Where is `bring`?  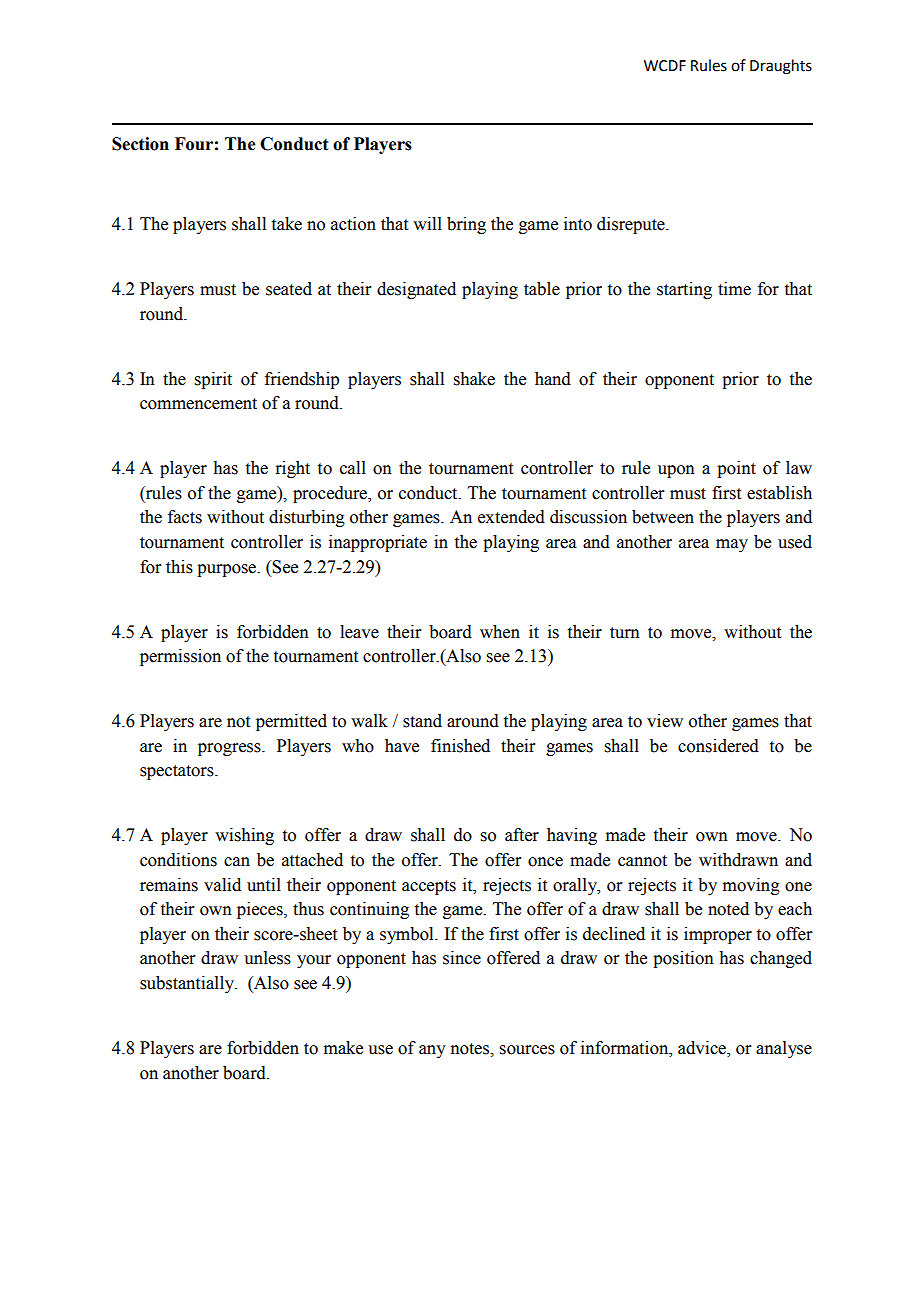 bring is located at coordinates (466, 225).
